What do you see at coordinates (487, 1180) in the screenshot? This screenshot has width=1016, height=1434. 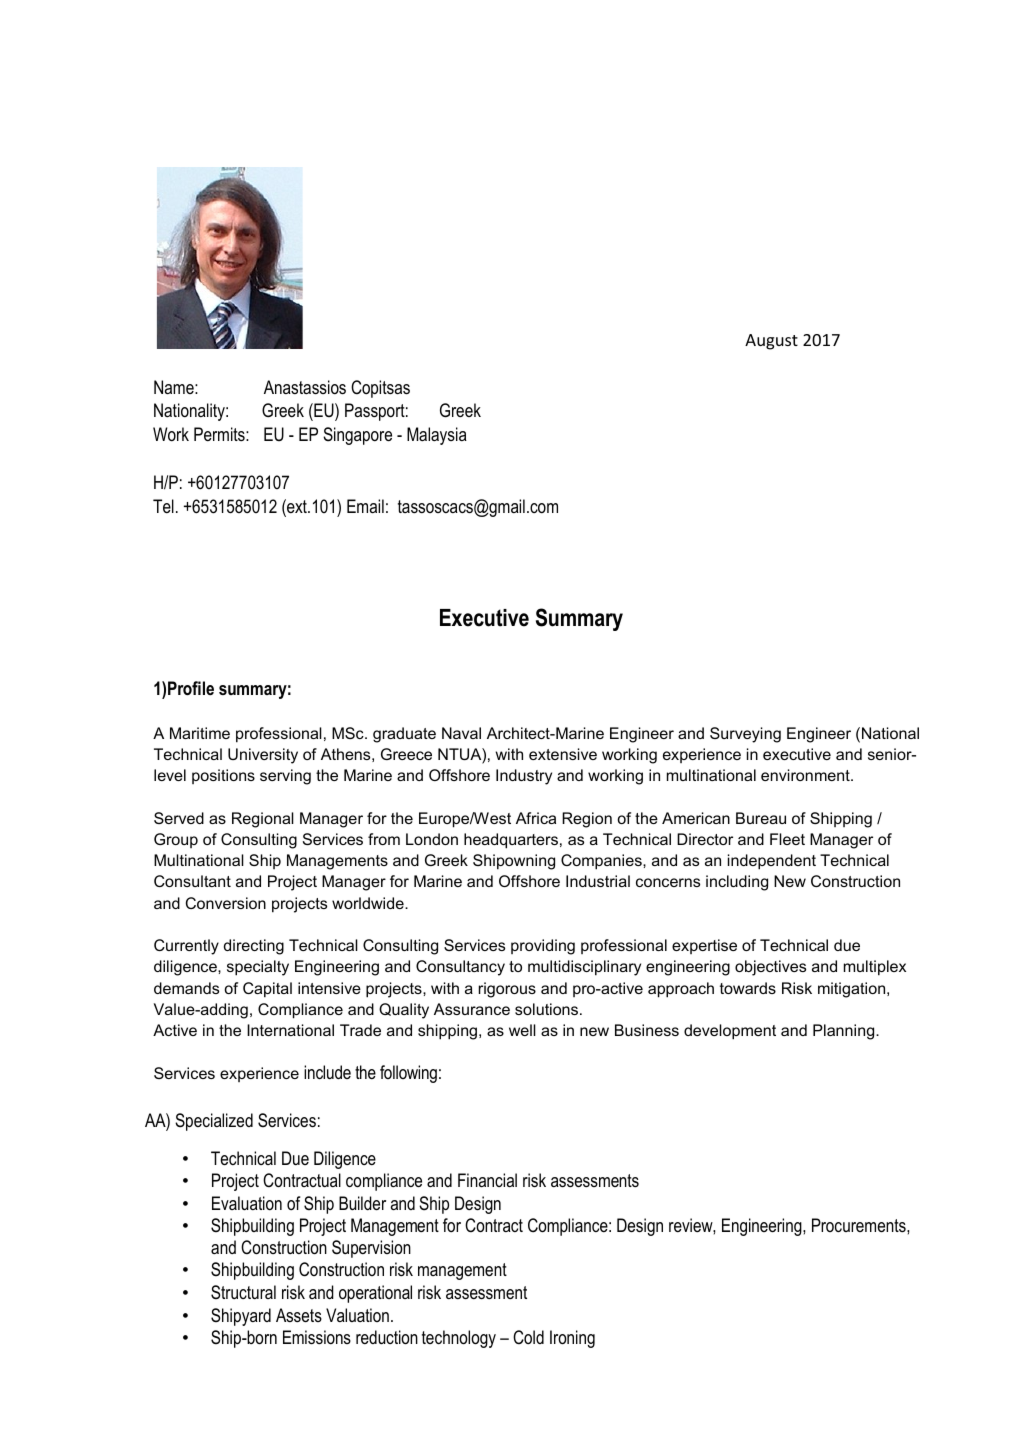 I see `Financial` at bounding box center [487, 1180].
